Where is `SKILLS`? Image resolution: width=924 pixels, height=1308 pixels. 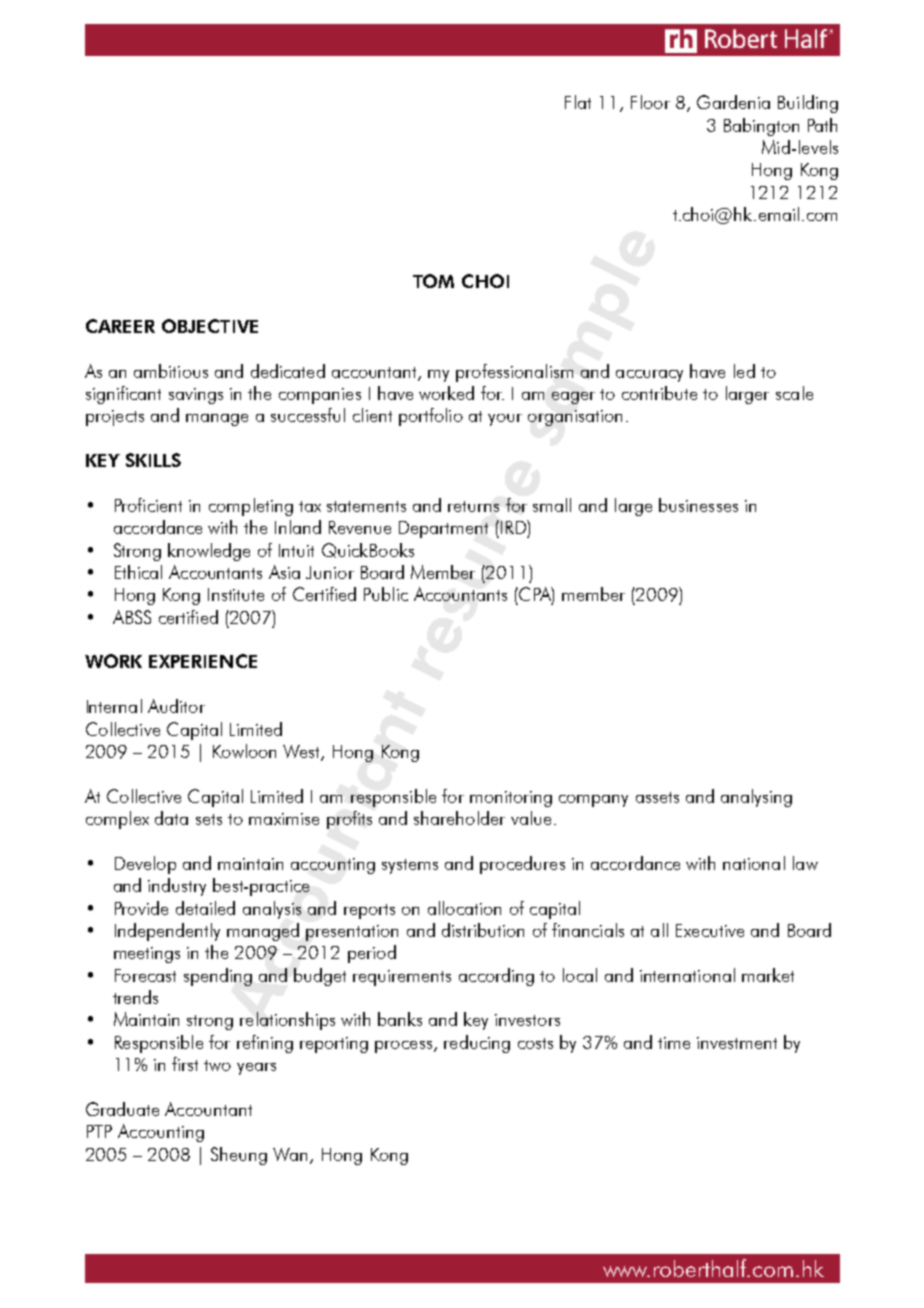 SKILLS is located at coordinates (153, 460).
